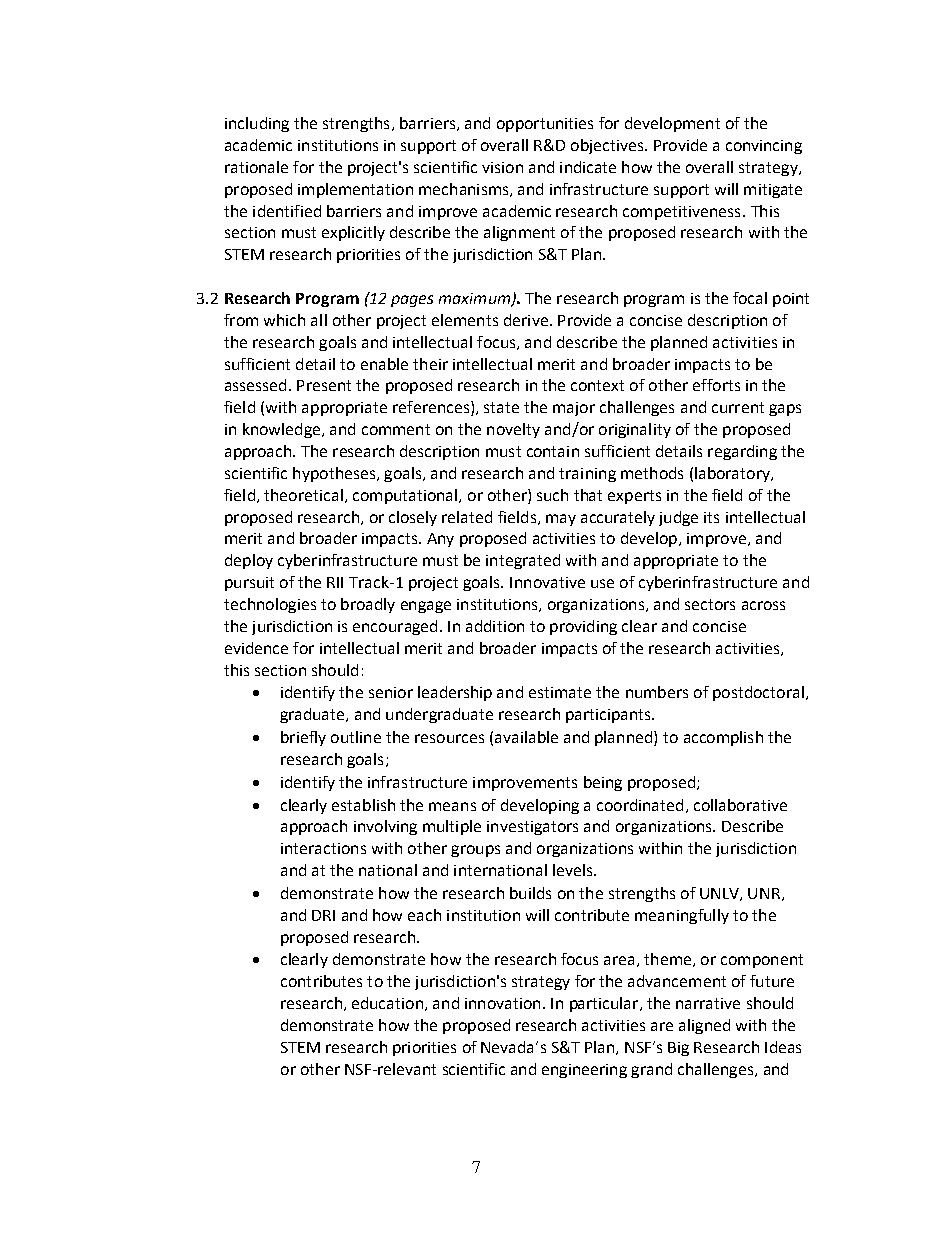 The height and width of the page is (1233, 952). Describe the element at coordinates (323, 848) in the page. I see `interactions` at that location.
